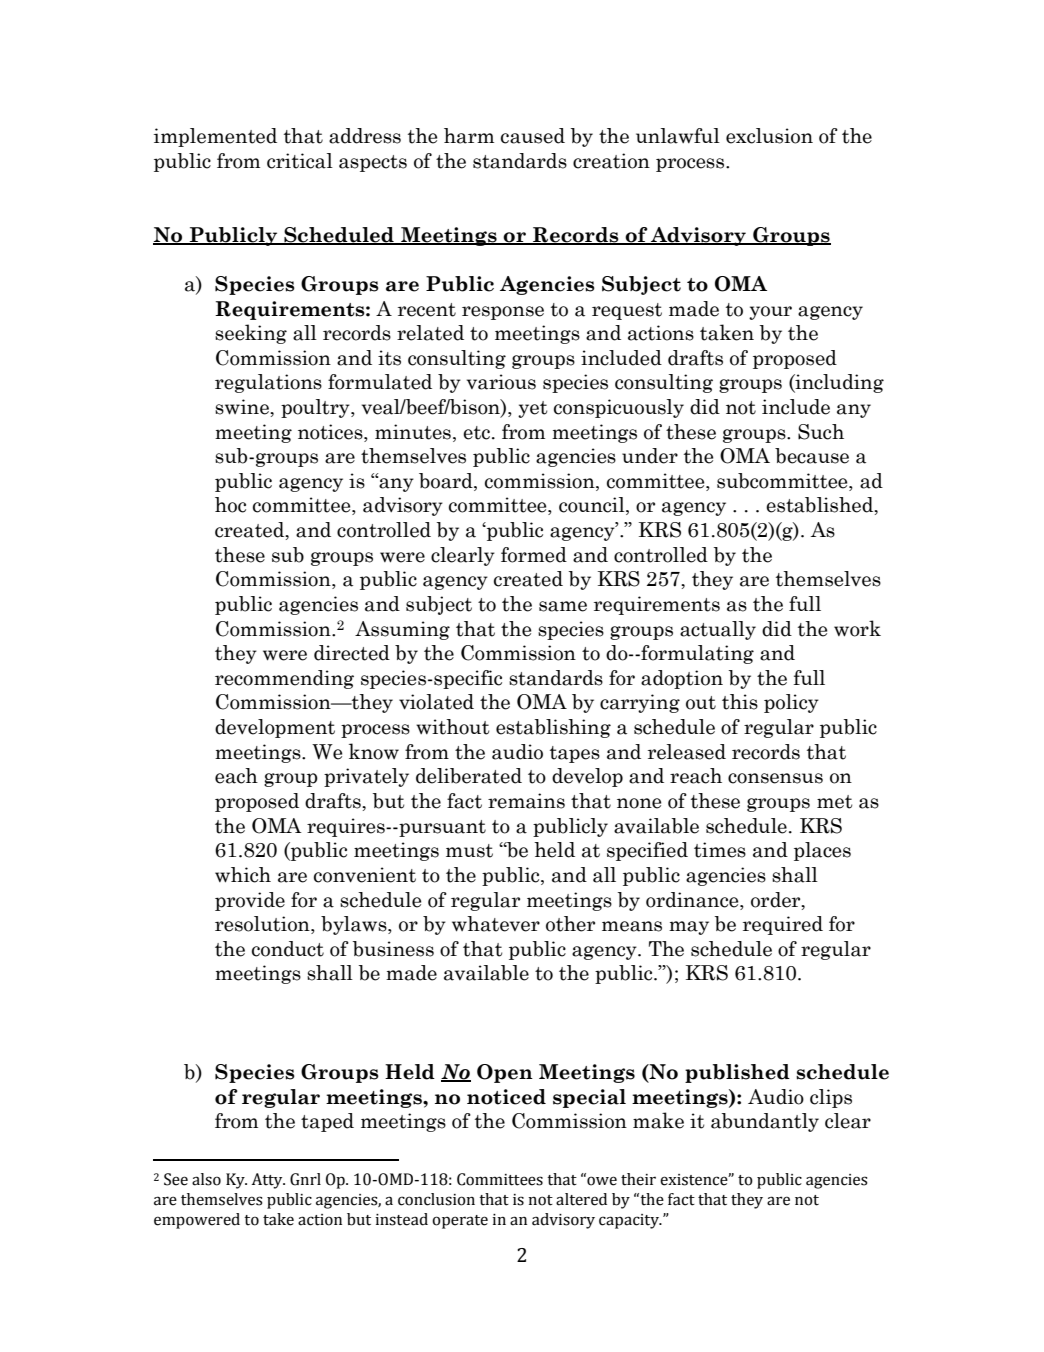 The height and width of the page is (1352, 1044). What do you see at coordinates (821, 506) in the page?
I see `established` at bounding box center [821, 506].
